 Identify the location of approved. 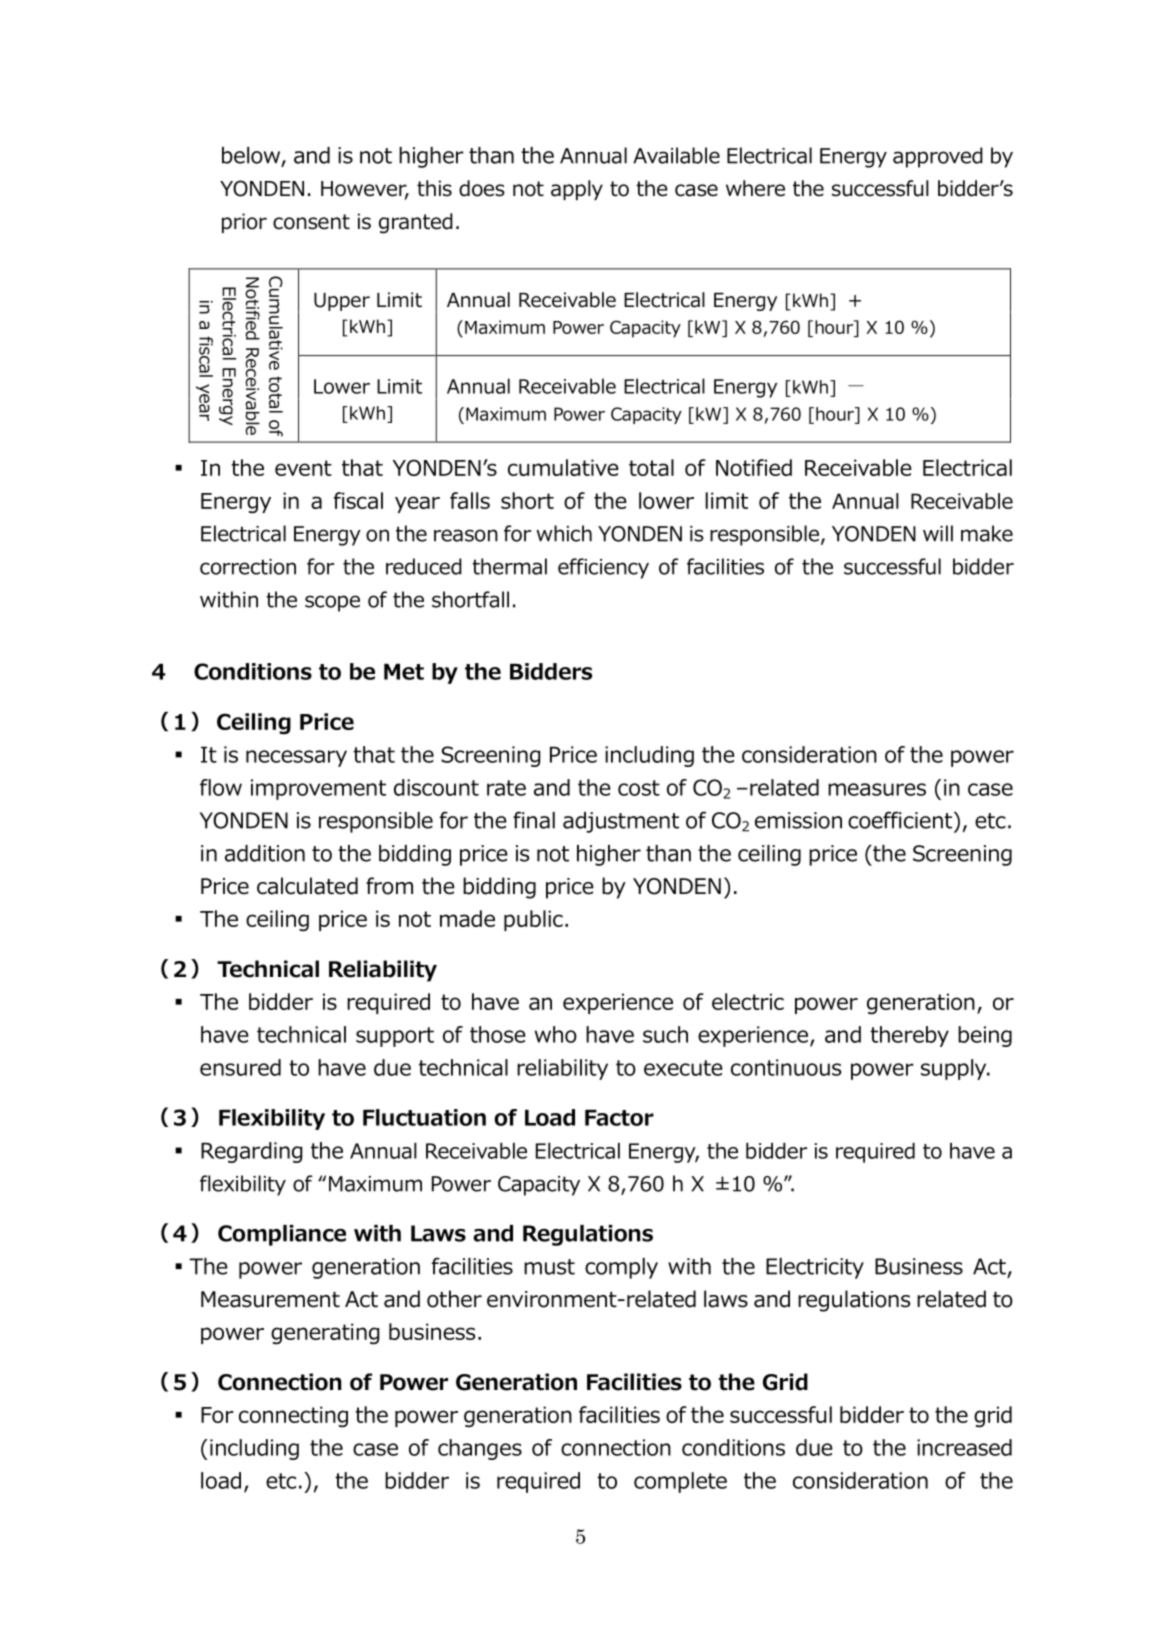
(938, 157).
